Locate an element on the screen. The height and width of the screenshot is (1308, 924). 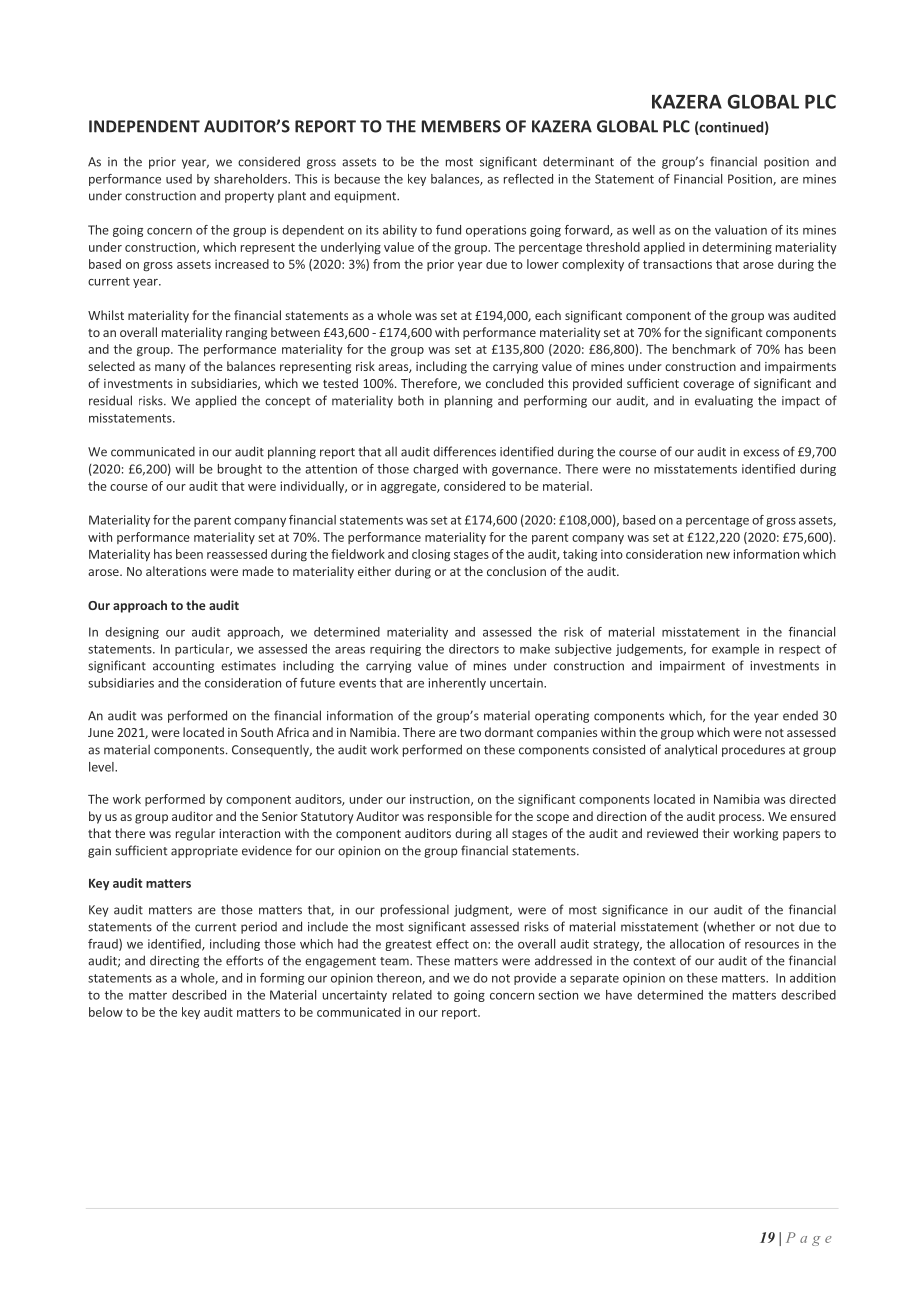
directing is located at coordinates (174, 961).
